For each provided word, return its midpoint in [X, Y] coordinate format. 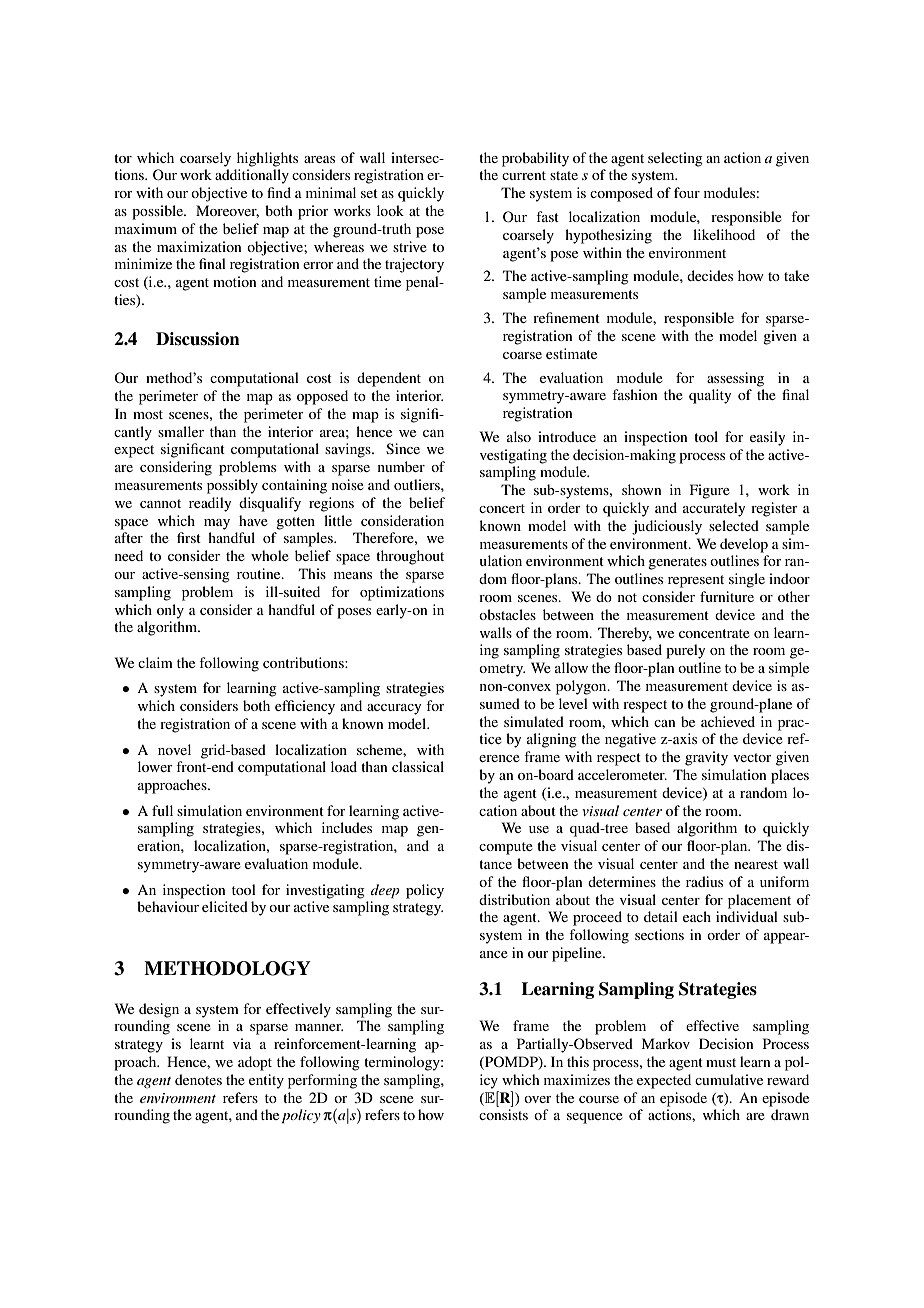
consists [503, 1114]
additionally [252, 176]
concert [502, 508]
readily [210, 504]
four [687, 192]
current [524, 175]
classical [418, 766]
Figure [710, 491]
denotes [198, 1079]
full [162, 810]
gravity [706, 758]
